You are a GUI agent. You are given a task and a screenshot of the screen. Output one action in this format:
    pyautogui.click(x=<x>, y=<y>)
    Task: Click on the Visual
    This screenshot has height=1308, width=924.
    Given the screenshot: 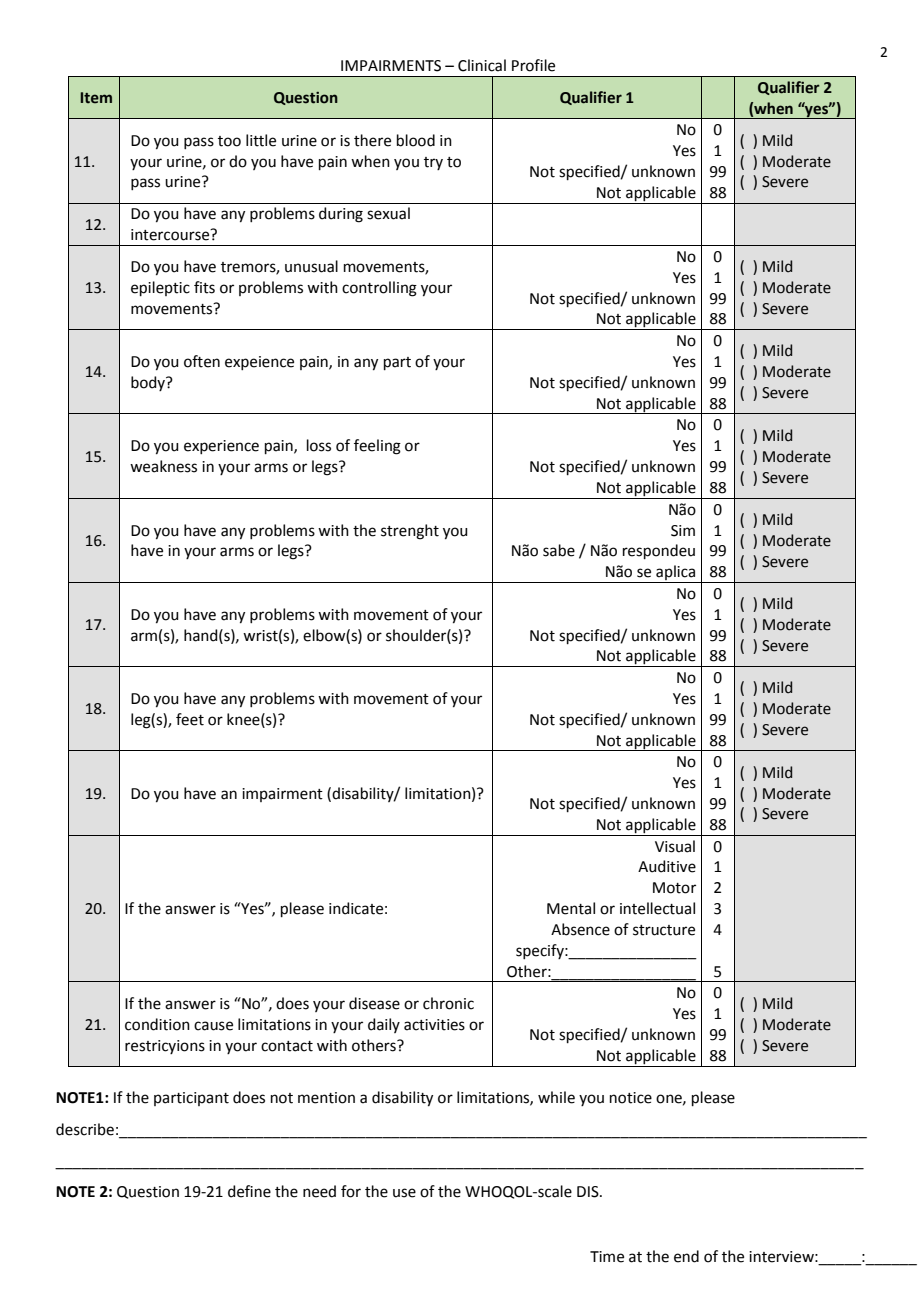 What is the action you would take?
    pyautogui.click(x=675, y=846)
